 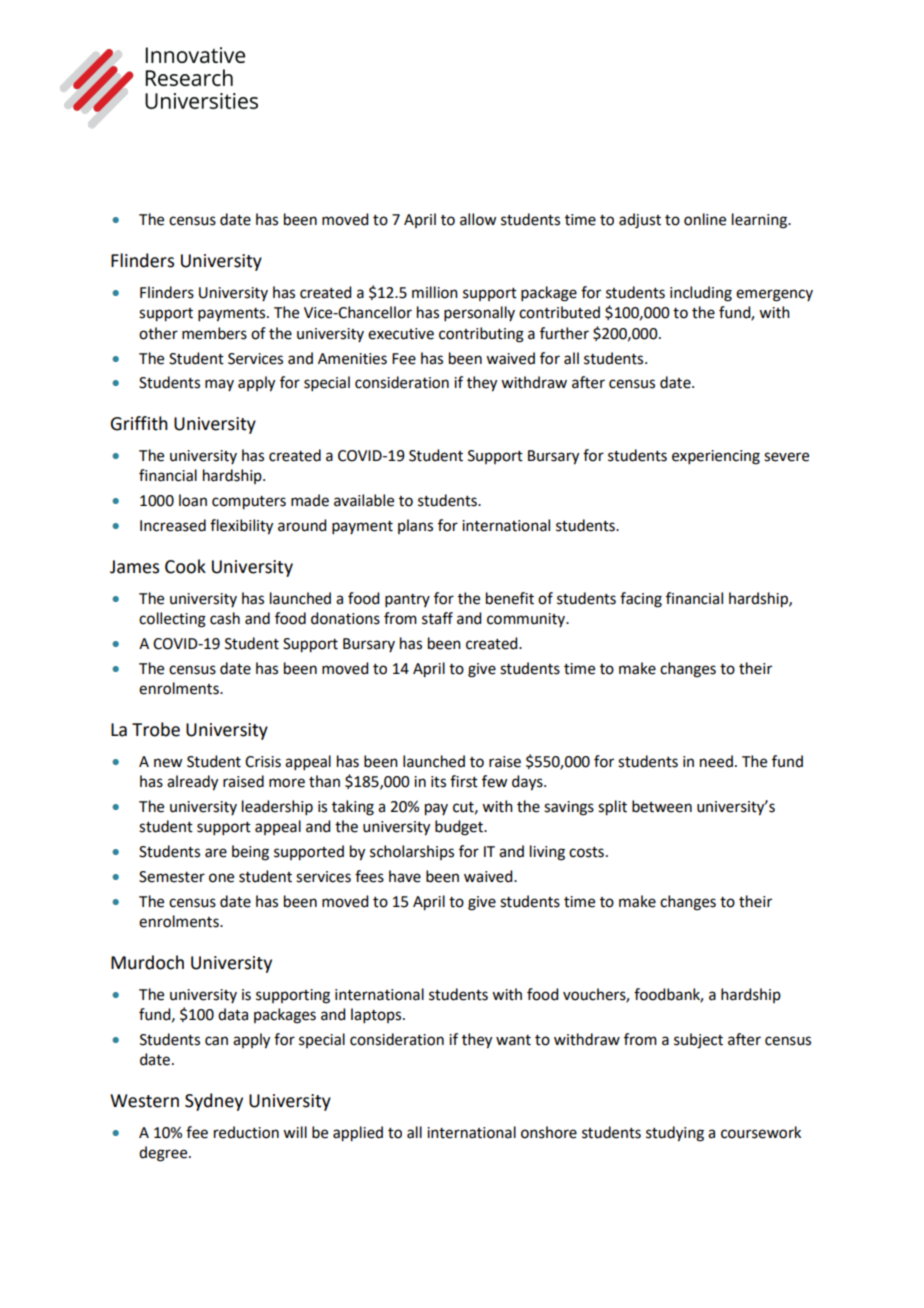 What do you see at coordinates (225, 618) in the screenshot?
I see `cash` at bounding box center [225, 618].
